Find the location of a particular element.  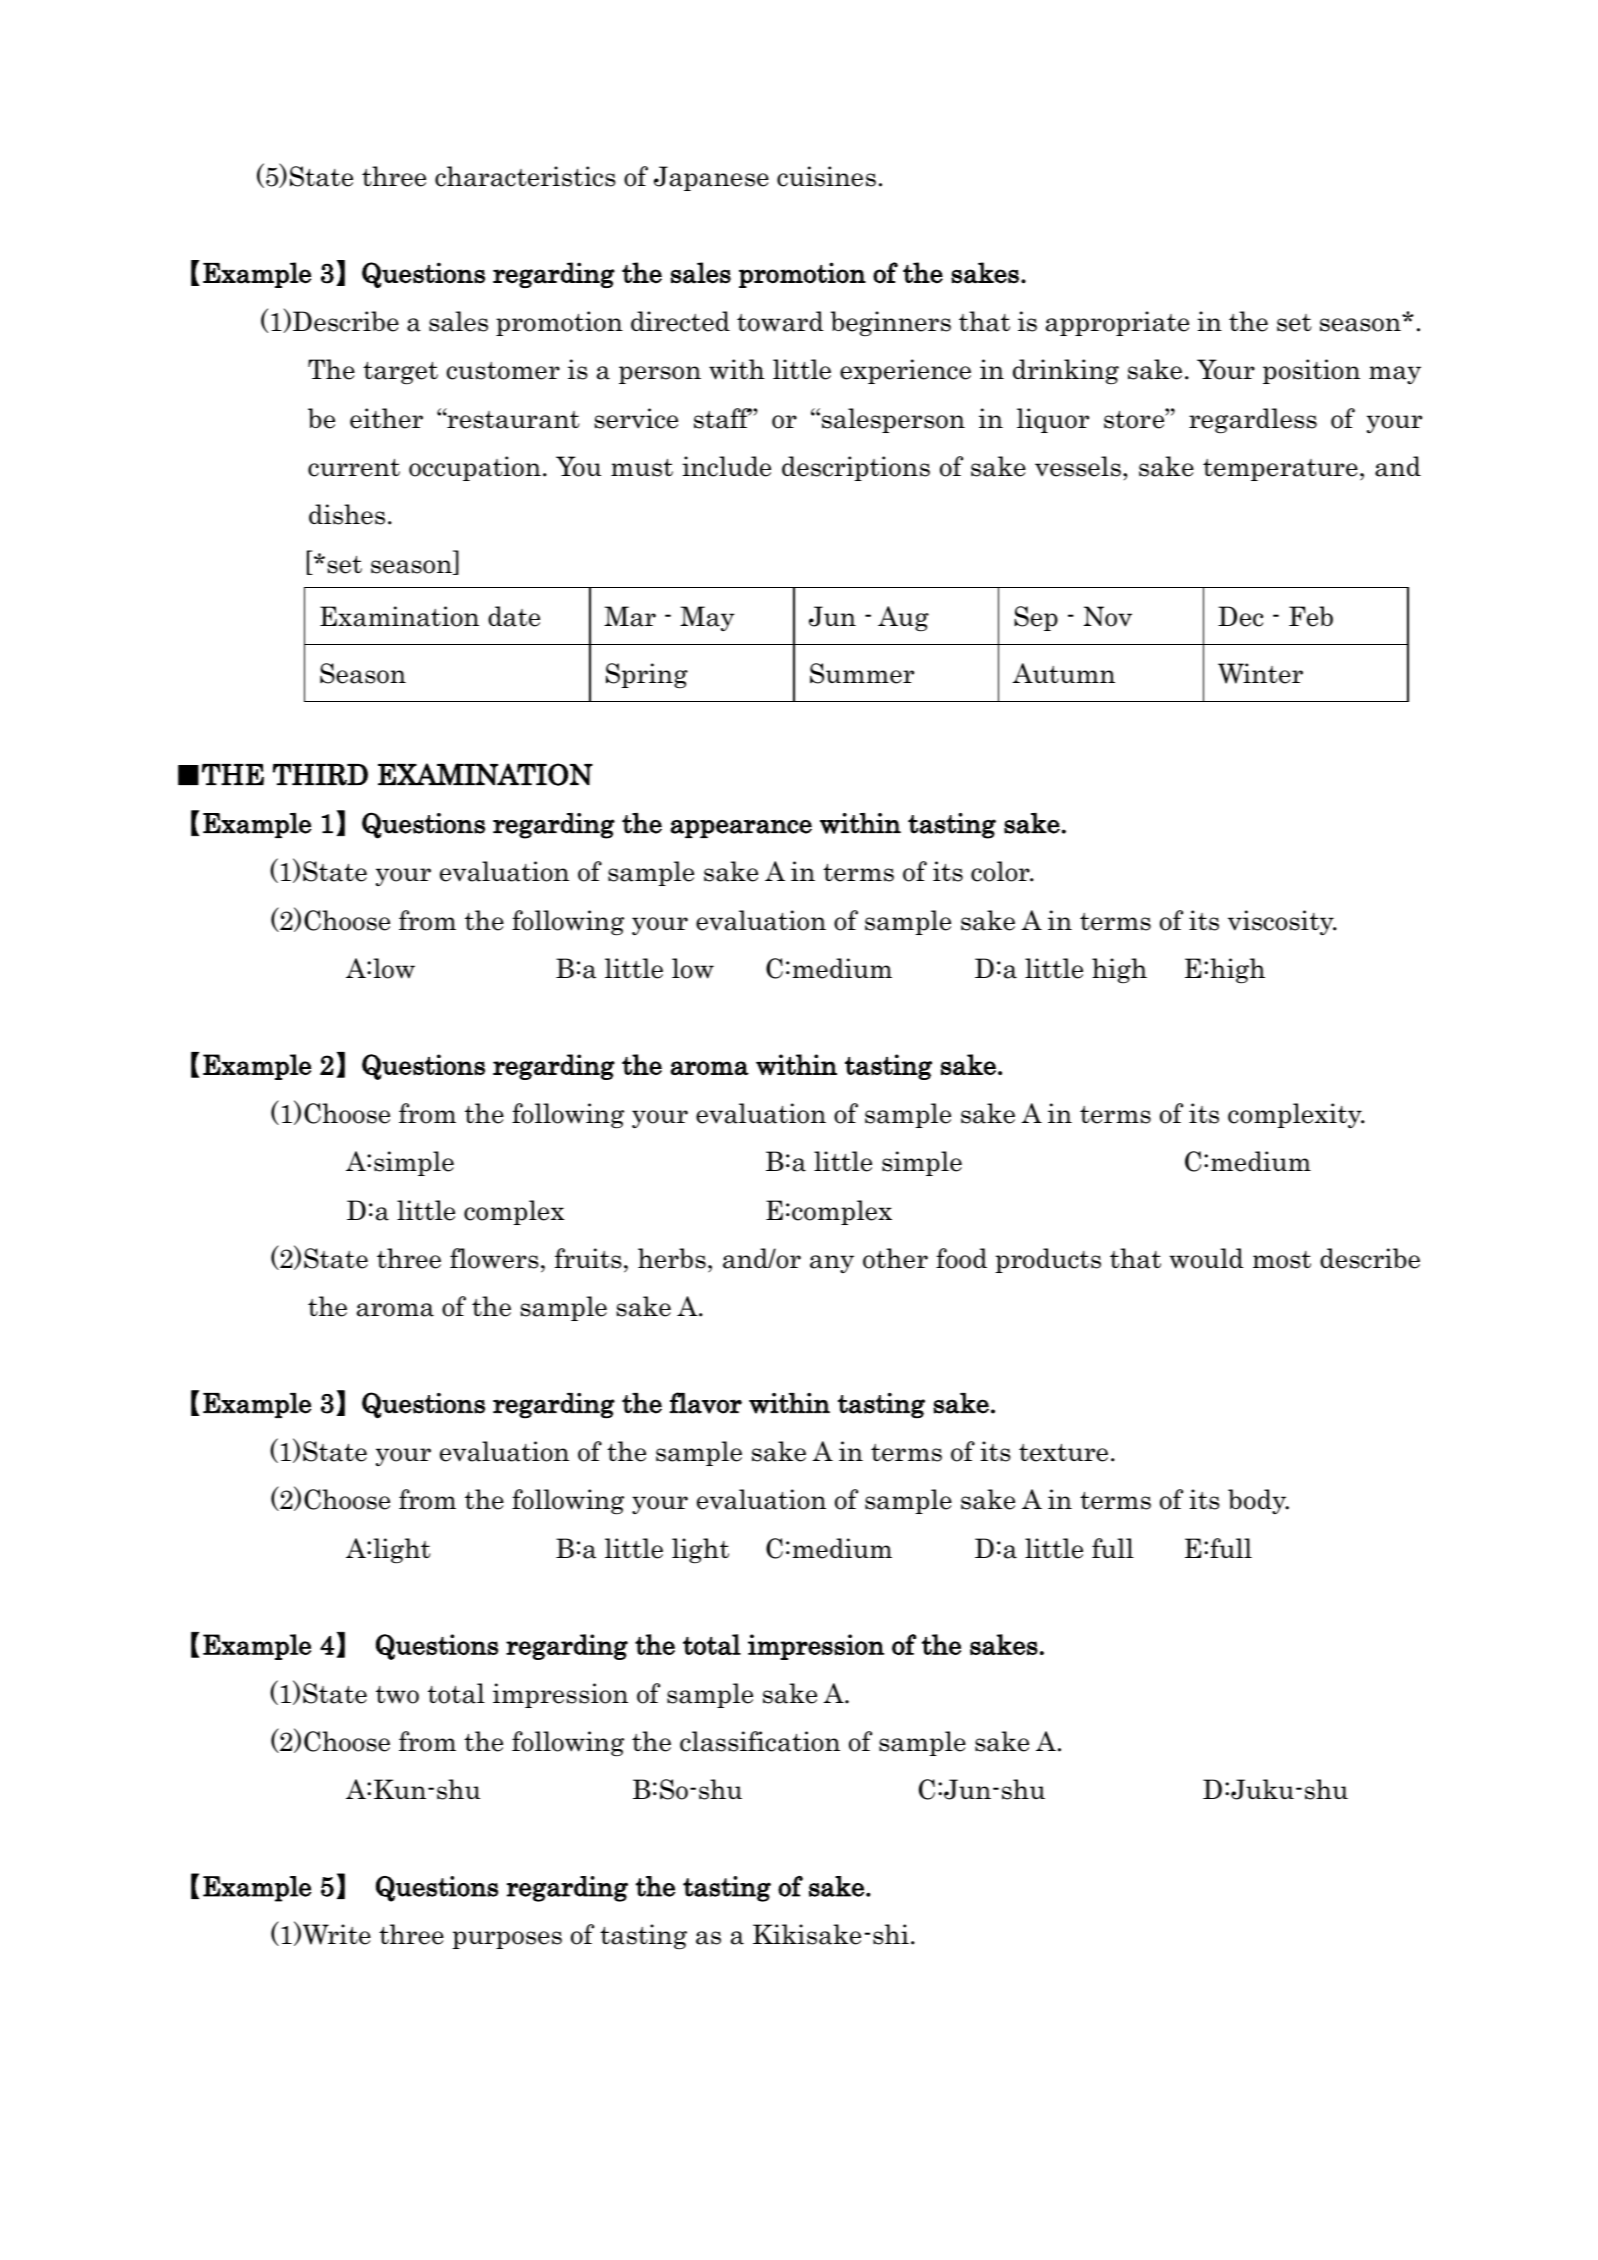

flowers is located at coordinates (494, 1258).
